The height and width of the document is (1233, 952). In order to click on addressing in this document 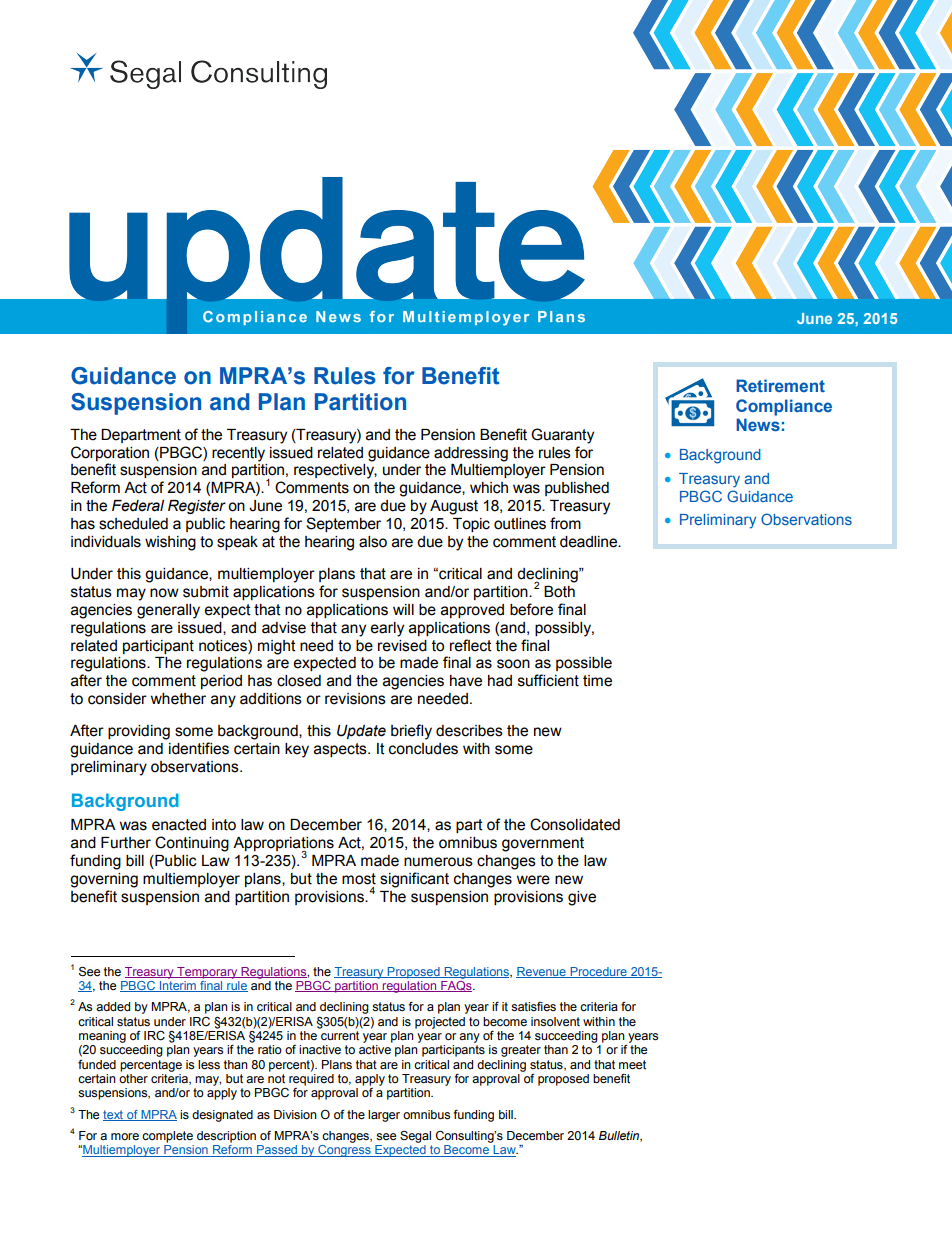, I will do `click(471, 454)`.
